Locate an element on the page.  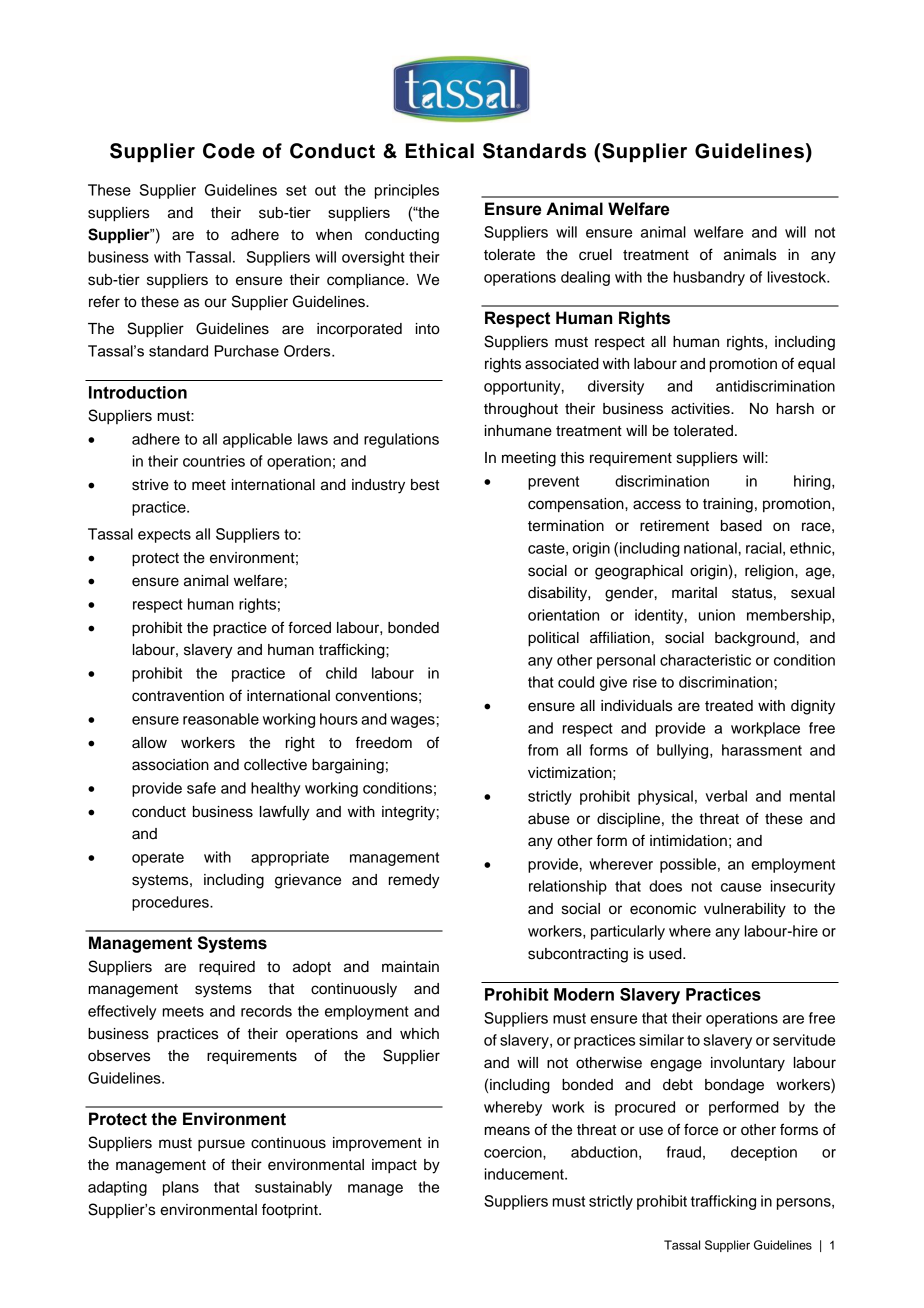
Code is located at coordinates (229, 151).
